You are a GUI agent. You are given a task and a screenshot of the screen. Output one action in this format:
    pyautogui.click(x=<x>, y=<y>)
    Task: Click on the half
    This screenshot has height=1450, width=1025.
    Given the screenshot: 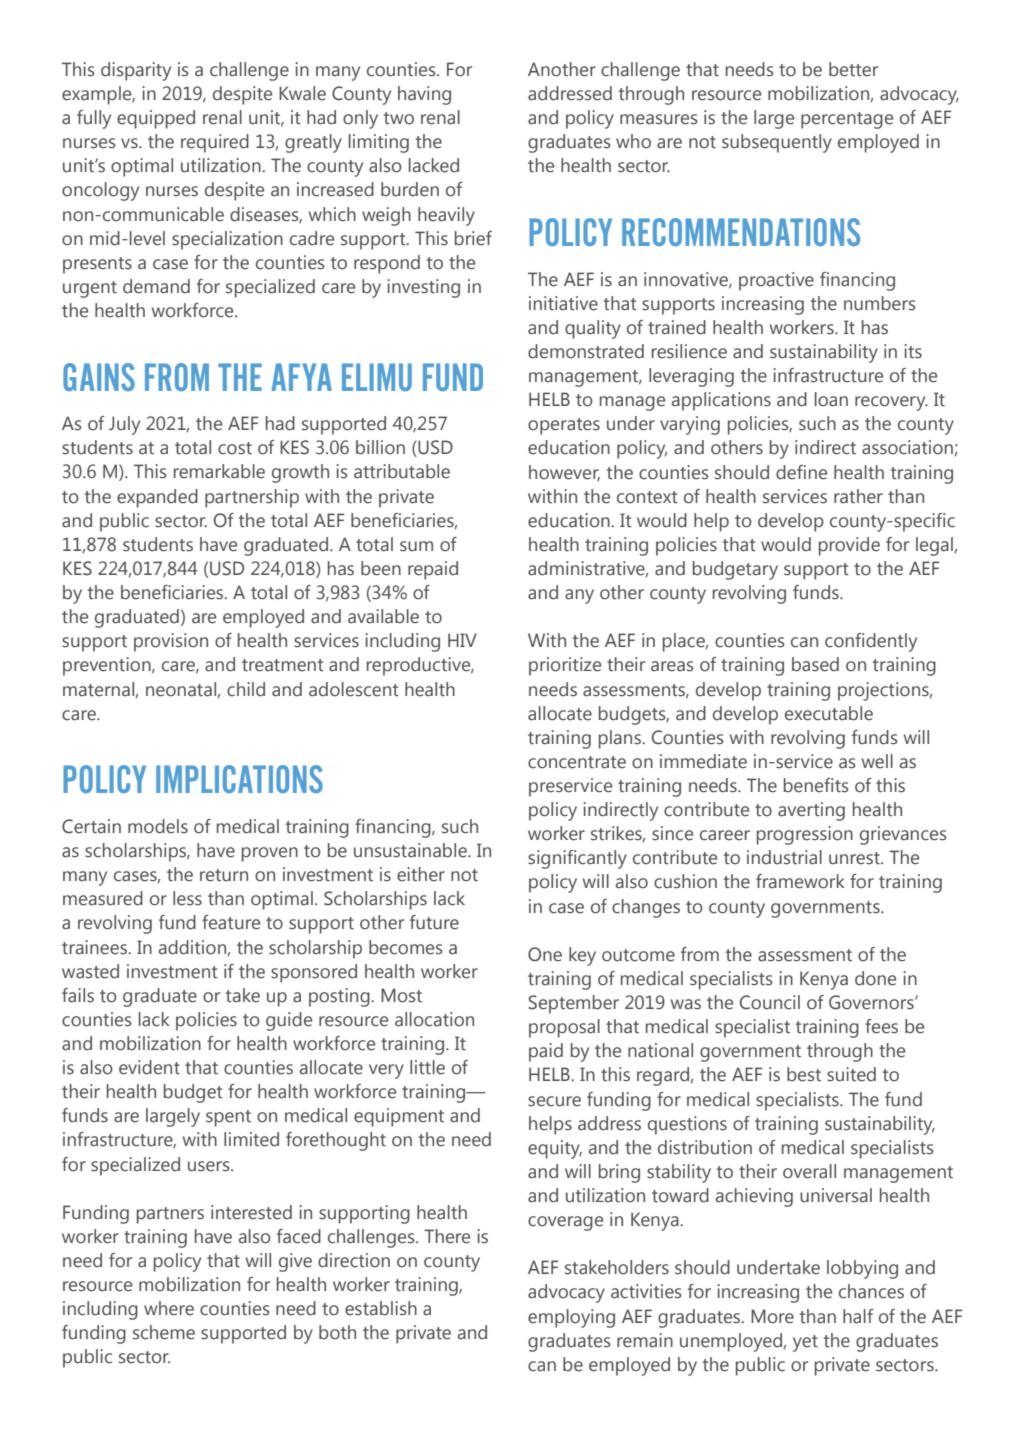 What is the action you would take?
    pyautogui.click(x=858, y=1316)
